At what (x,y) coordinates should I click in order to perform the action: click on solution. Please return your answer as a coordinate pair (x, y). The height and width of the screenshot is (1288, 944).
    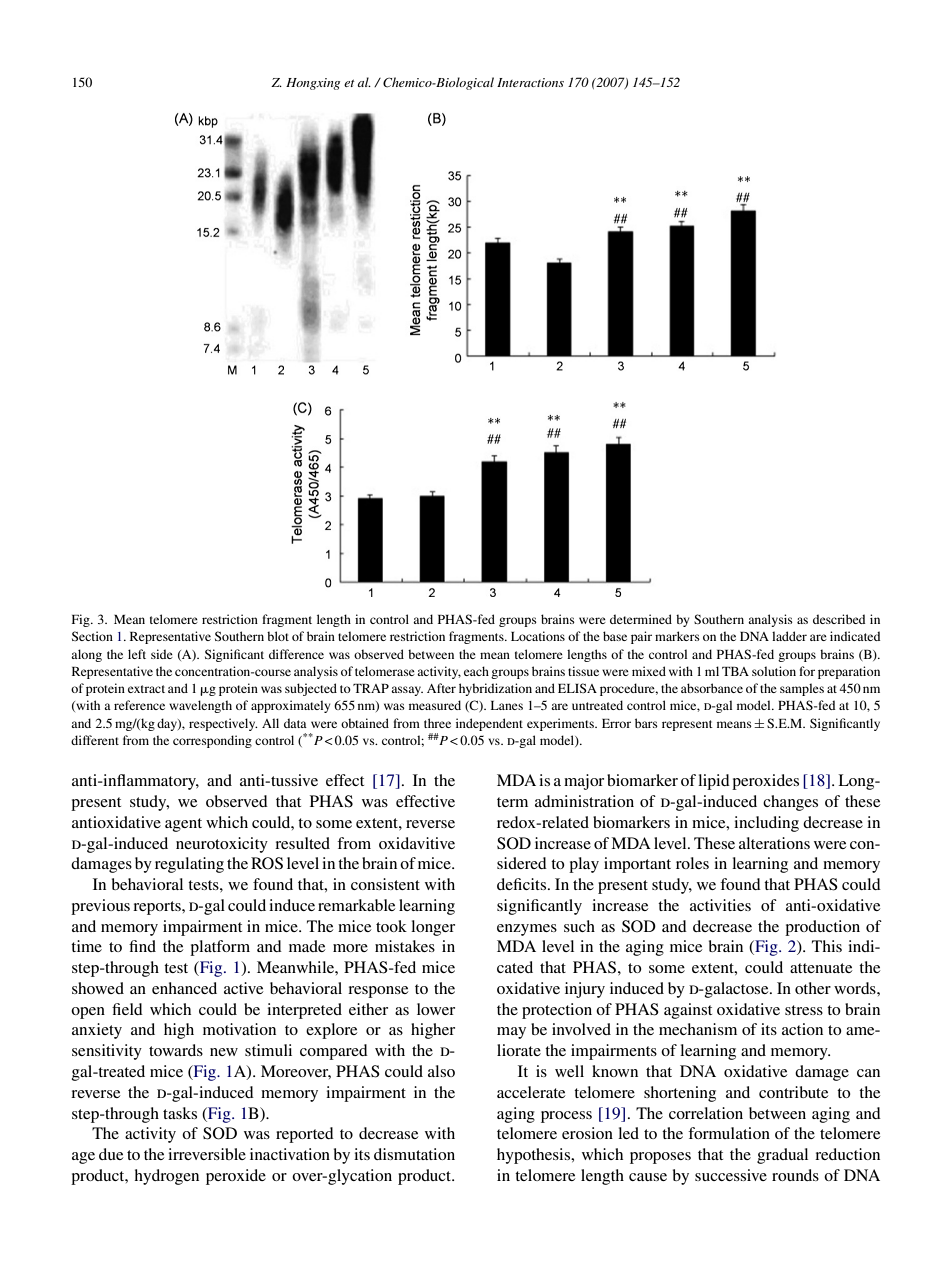
    Looking at the image, I should click on (774, 671).
